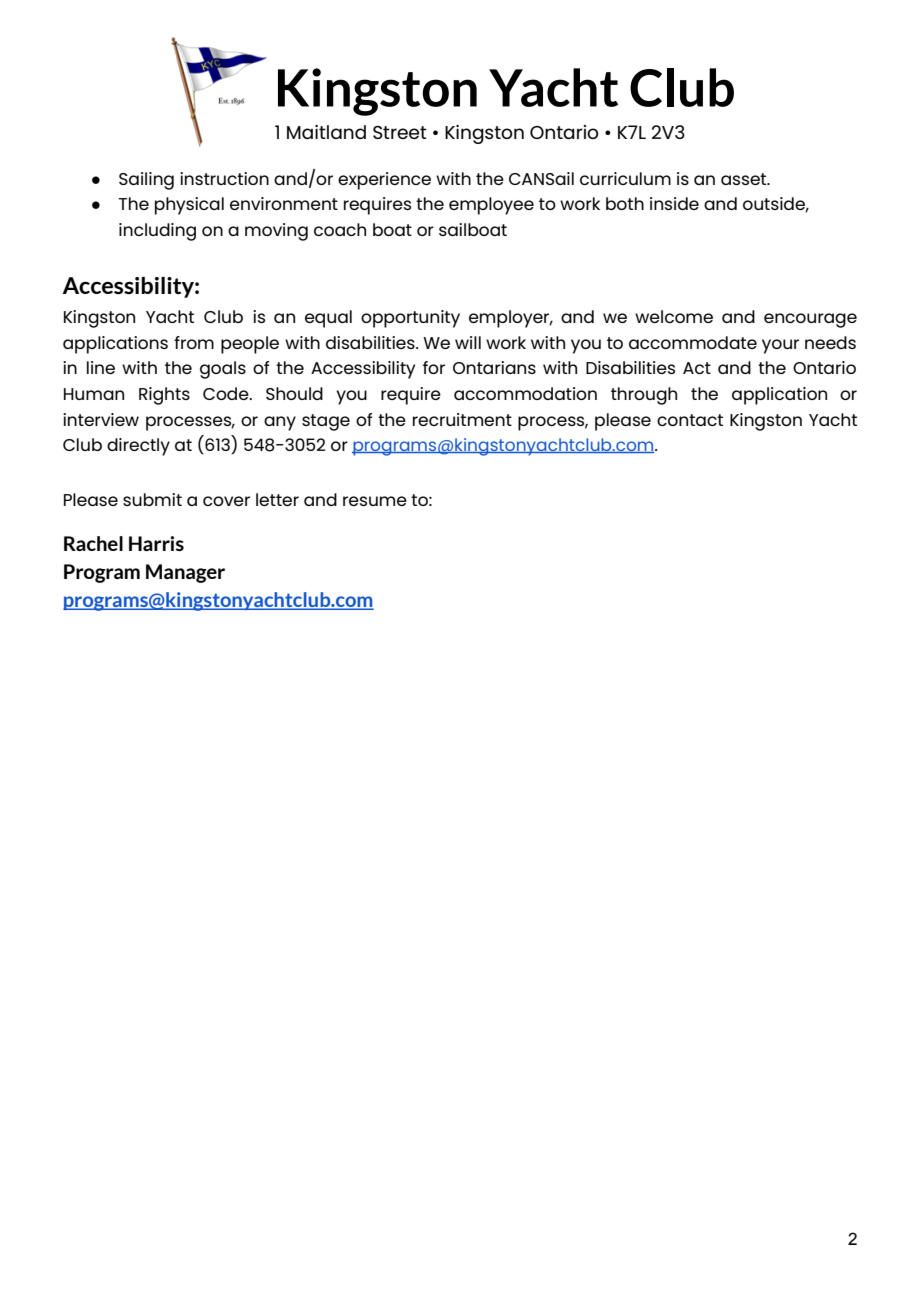  I want to click on your, so click(780, 346).
